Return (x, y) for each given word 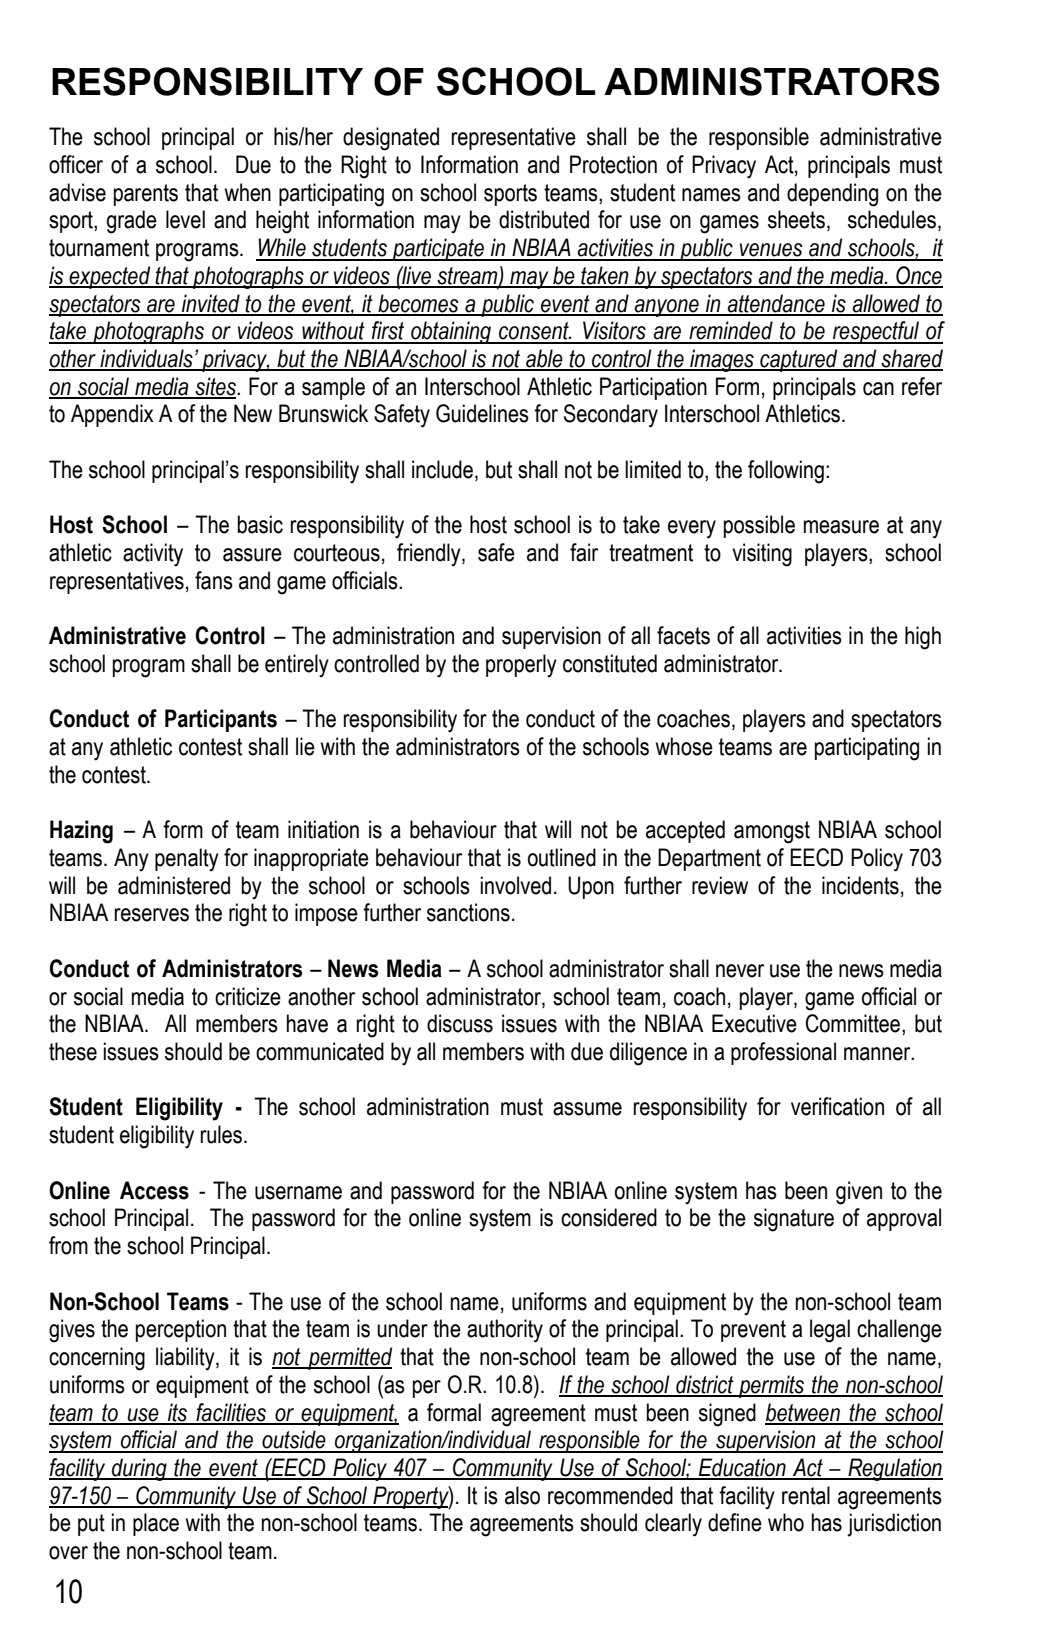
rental (806, 1495)
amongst (772, 832)
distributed (544, 219)
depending (832, 195)
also (522, 1495)
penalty (187, 860)
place (156, 1524)
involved (516, 885)
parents (146, 195)
